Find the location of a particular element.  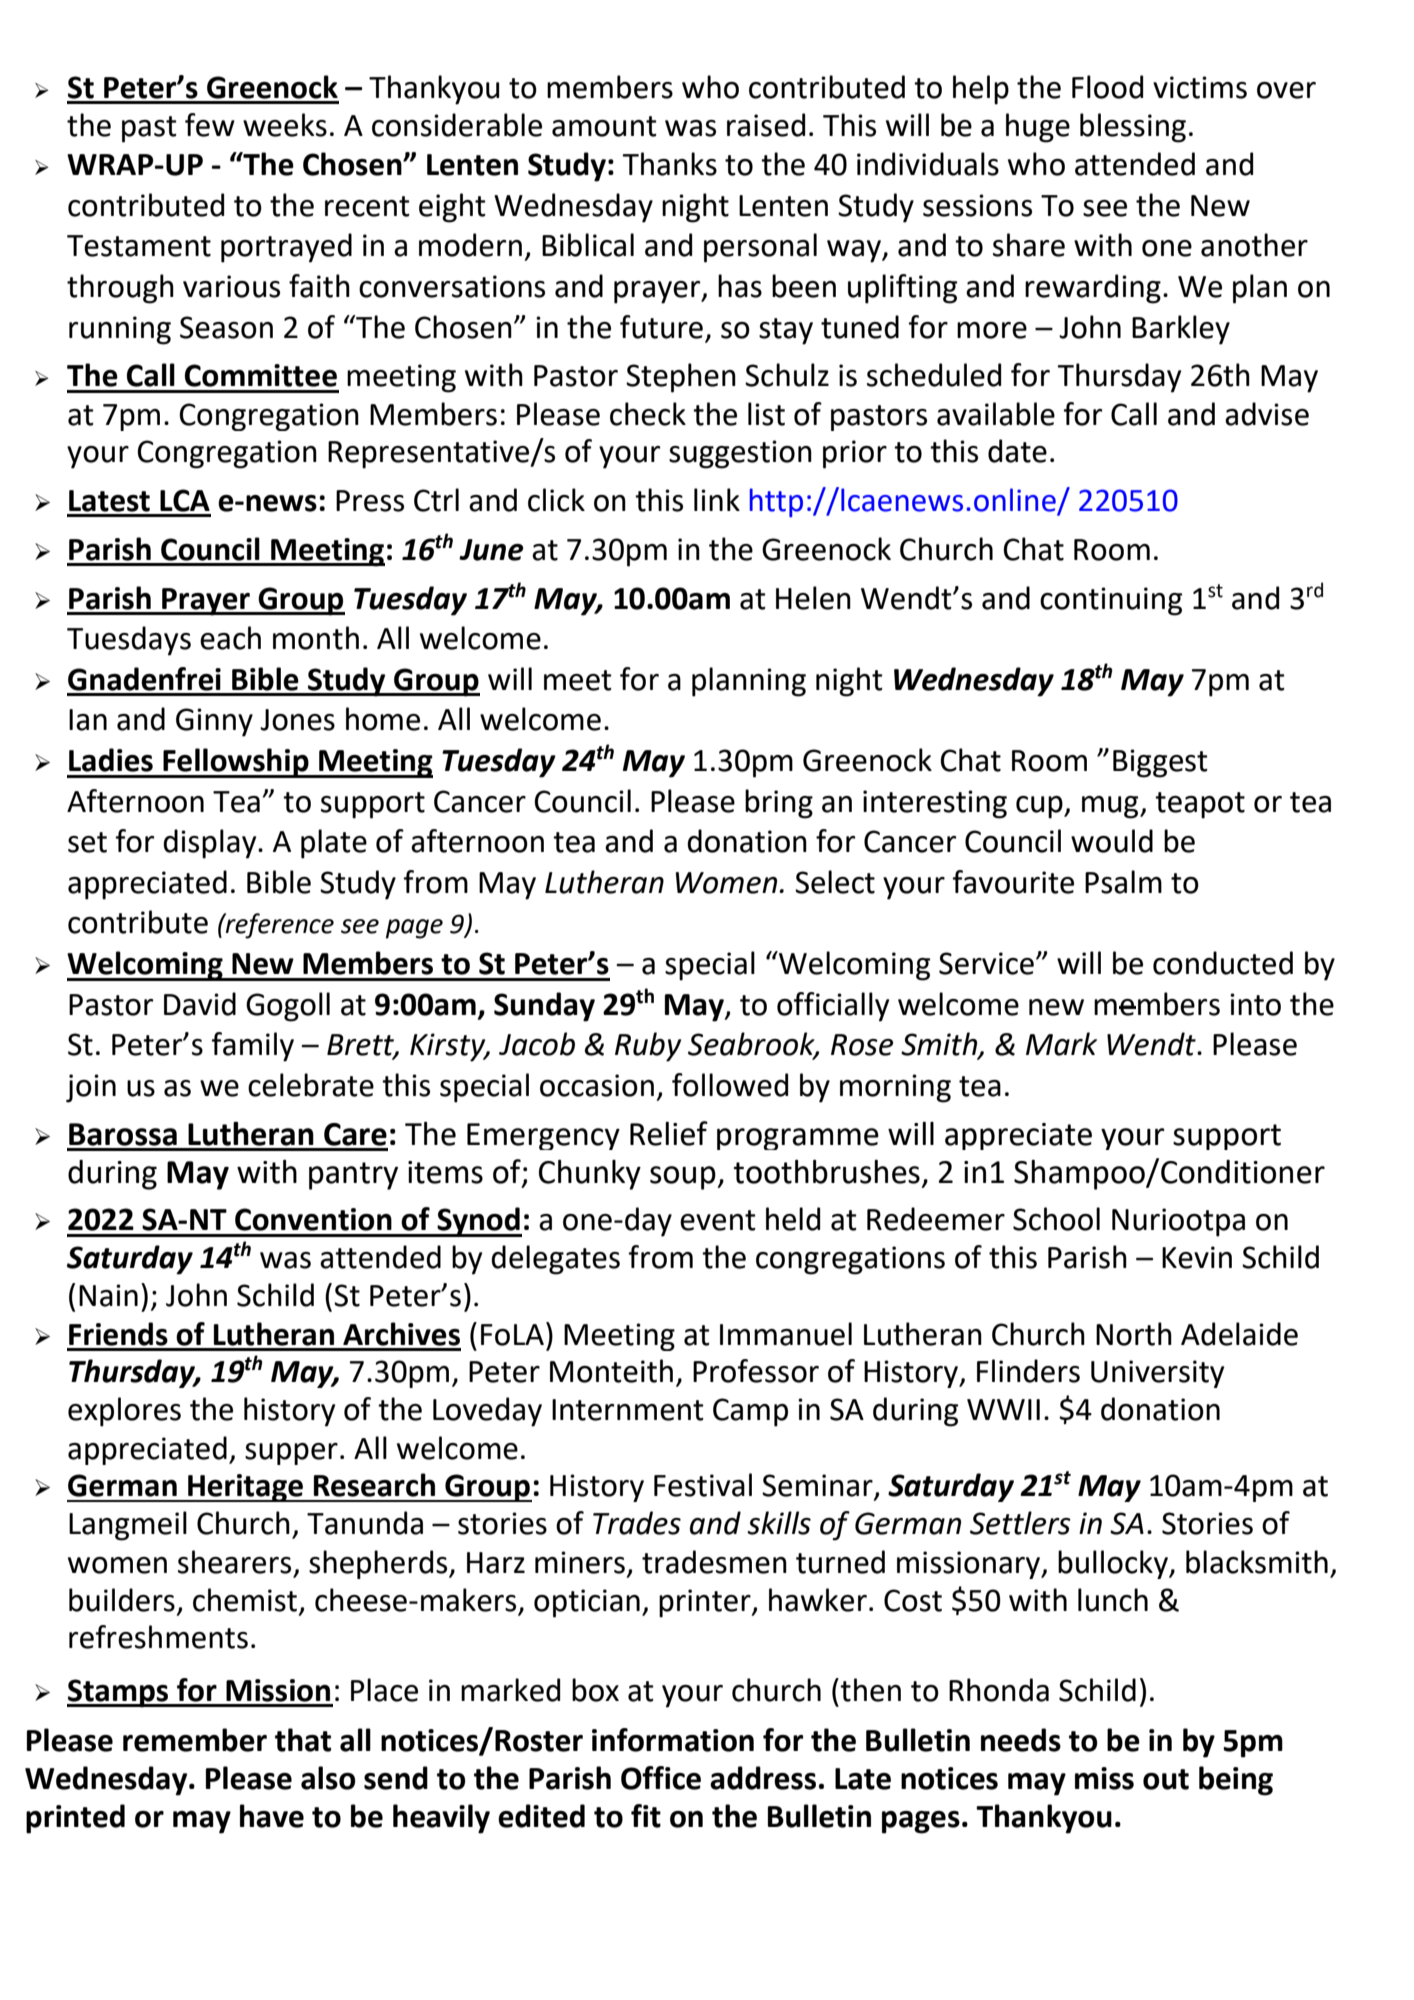

Relief is located at coordinates (669, 1133).
